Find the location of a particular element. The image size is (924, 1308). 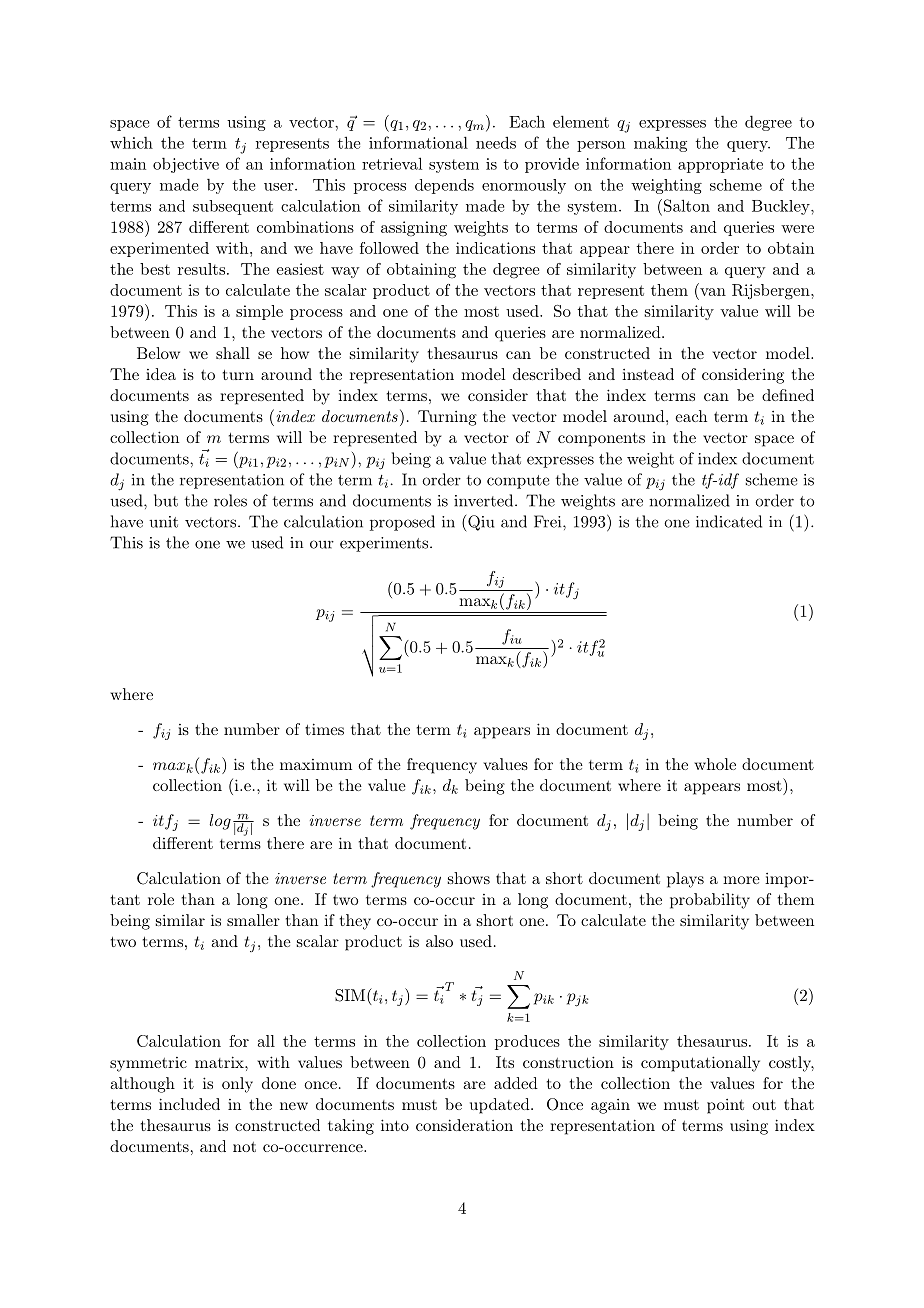

appropriate is located at coordinates (720, 165).
